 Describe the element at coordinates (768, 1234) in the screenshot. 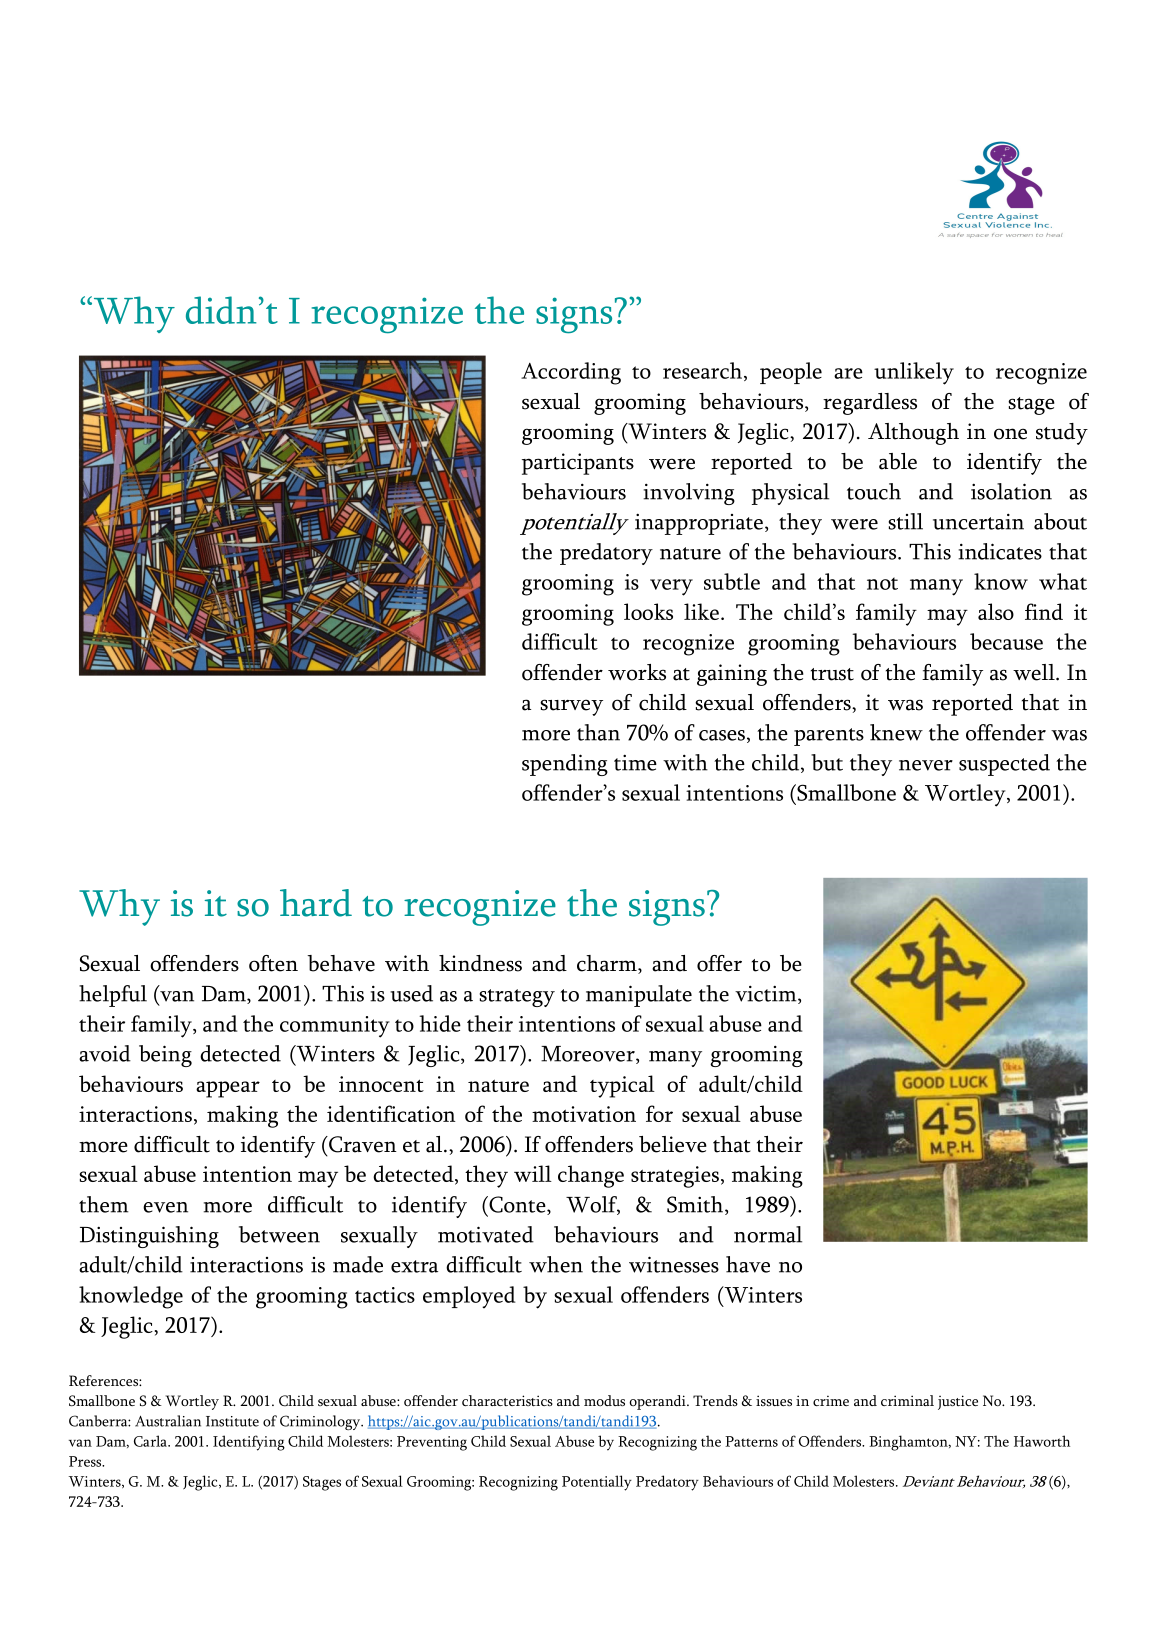

I see `normal` at that location.
